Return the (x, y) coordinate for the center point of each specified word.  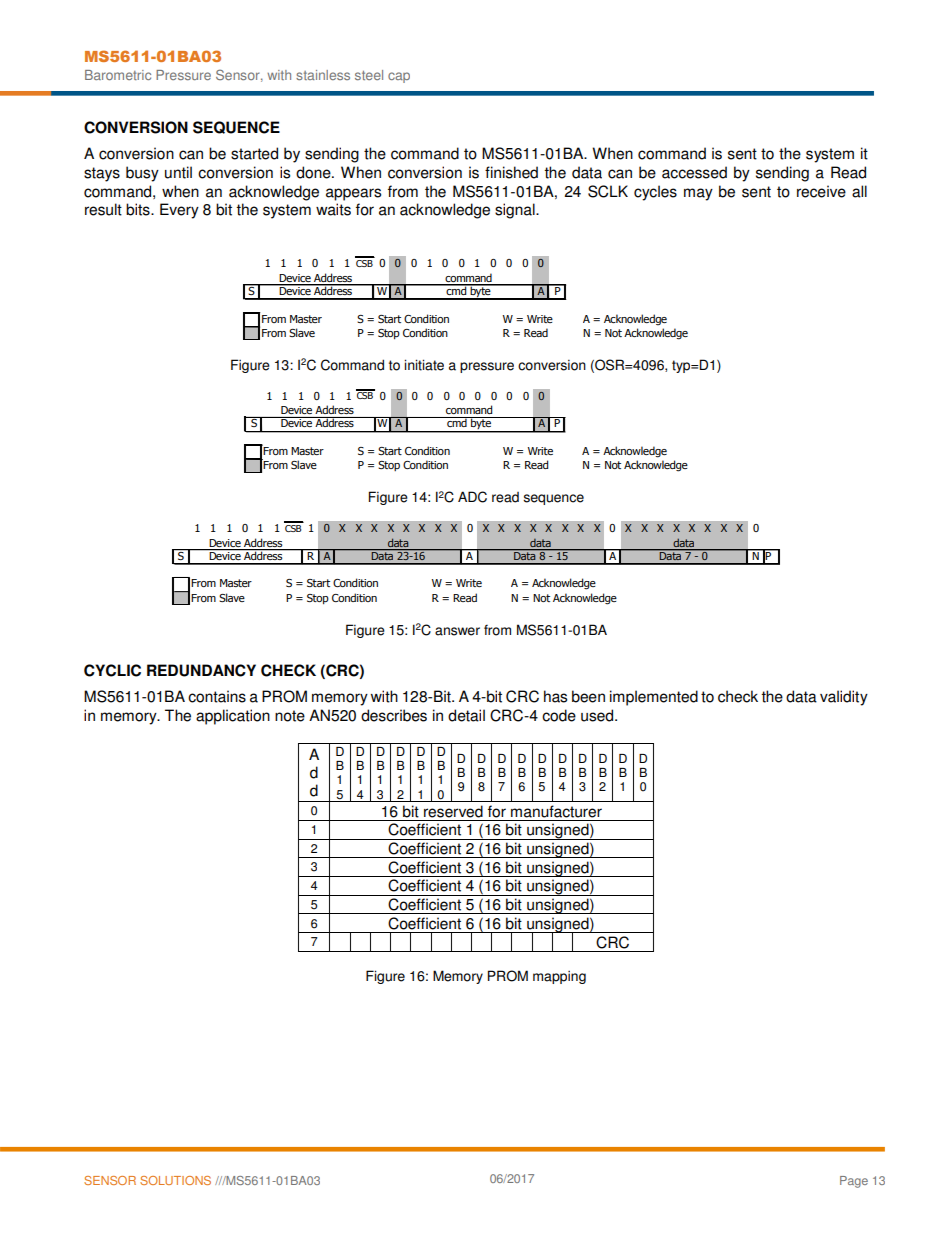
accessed (694, 172)
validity (844, 698)
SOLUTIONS (175, 1180)
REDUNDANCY (201, 670)
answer (457, 631)
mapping (559, 977)
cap (399, 77)
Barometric (118, 75)
